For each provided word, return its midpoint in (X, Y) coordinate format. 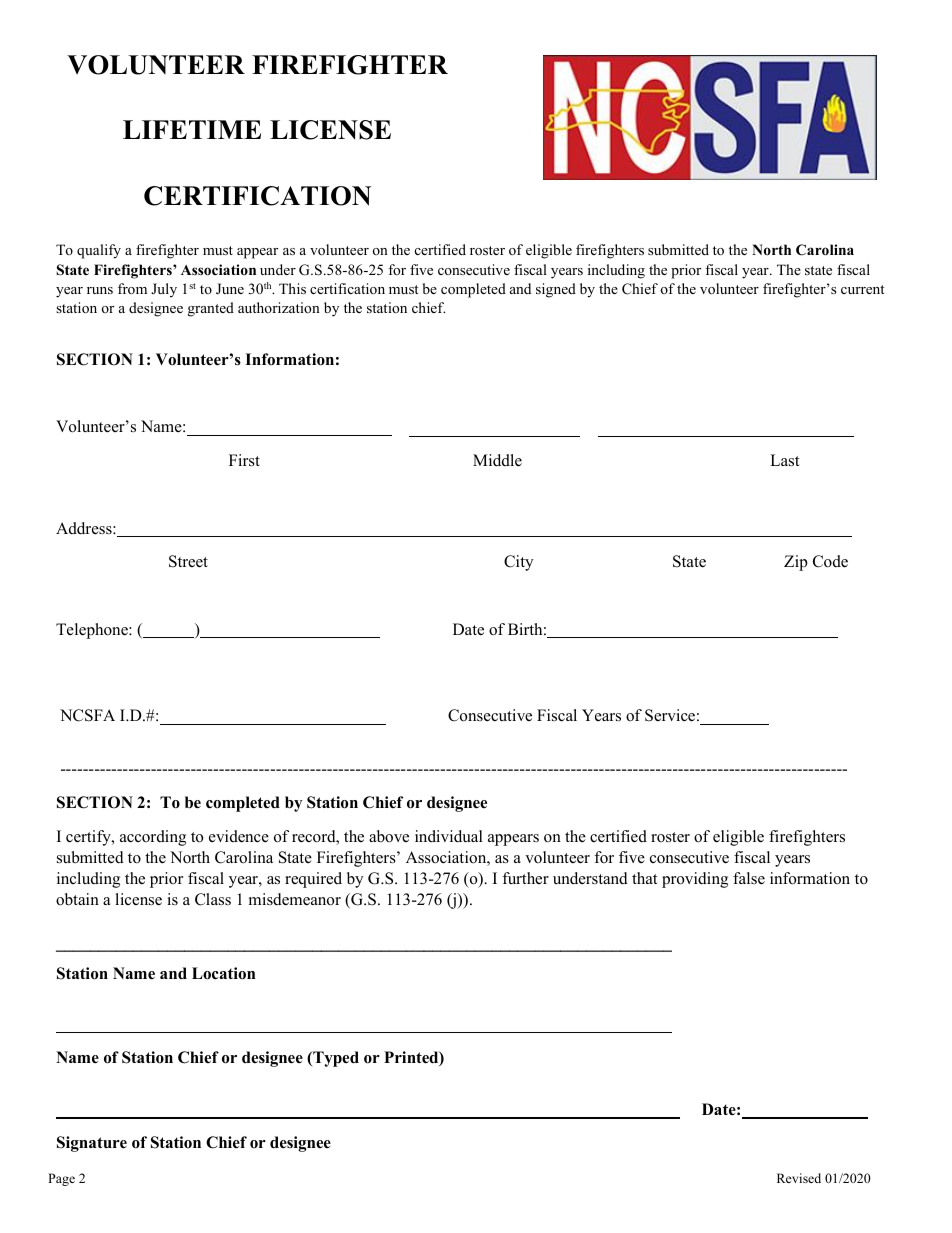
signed (556, 290)
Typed (335, 1059)
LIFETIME (192, 129)
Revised (799, 1178)
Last (784, 460)
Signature (92, 1144)
